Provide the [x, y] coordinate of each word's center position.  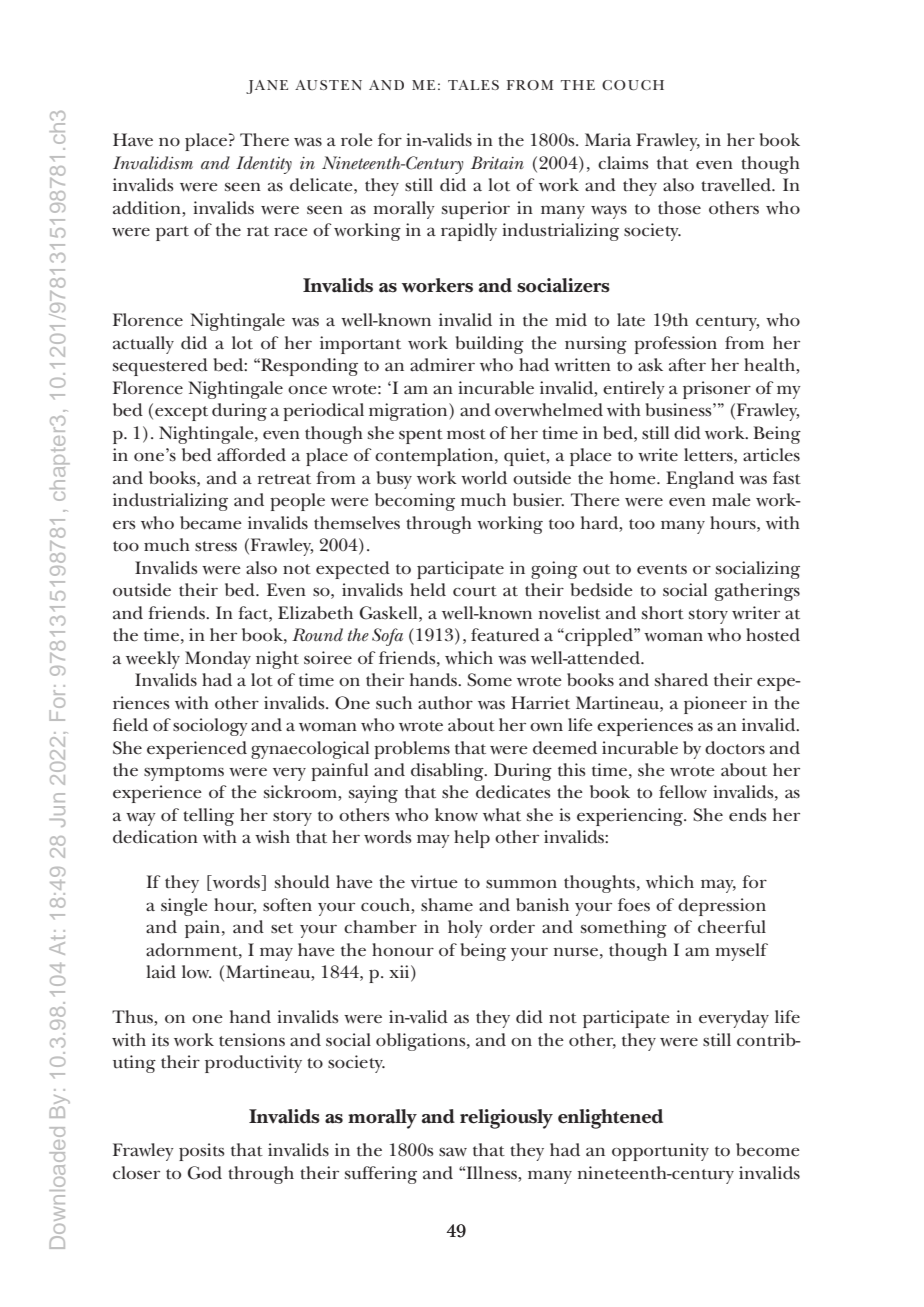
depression [722, 907]
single [184, 907]
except [181, 413]
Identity [264, 165]
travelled [737, 185]
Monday [218, 660]
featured [505, 635]
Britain [497, 162]
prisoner [717, 390]
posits [202, 1152]
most [466, 434]
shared [681, 680]
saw [453, 1152]
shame [447, 905]
